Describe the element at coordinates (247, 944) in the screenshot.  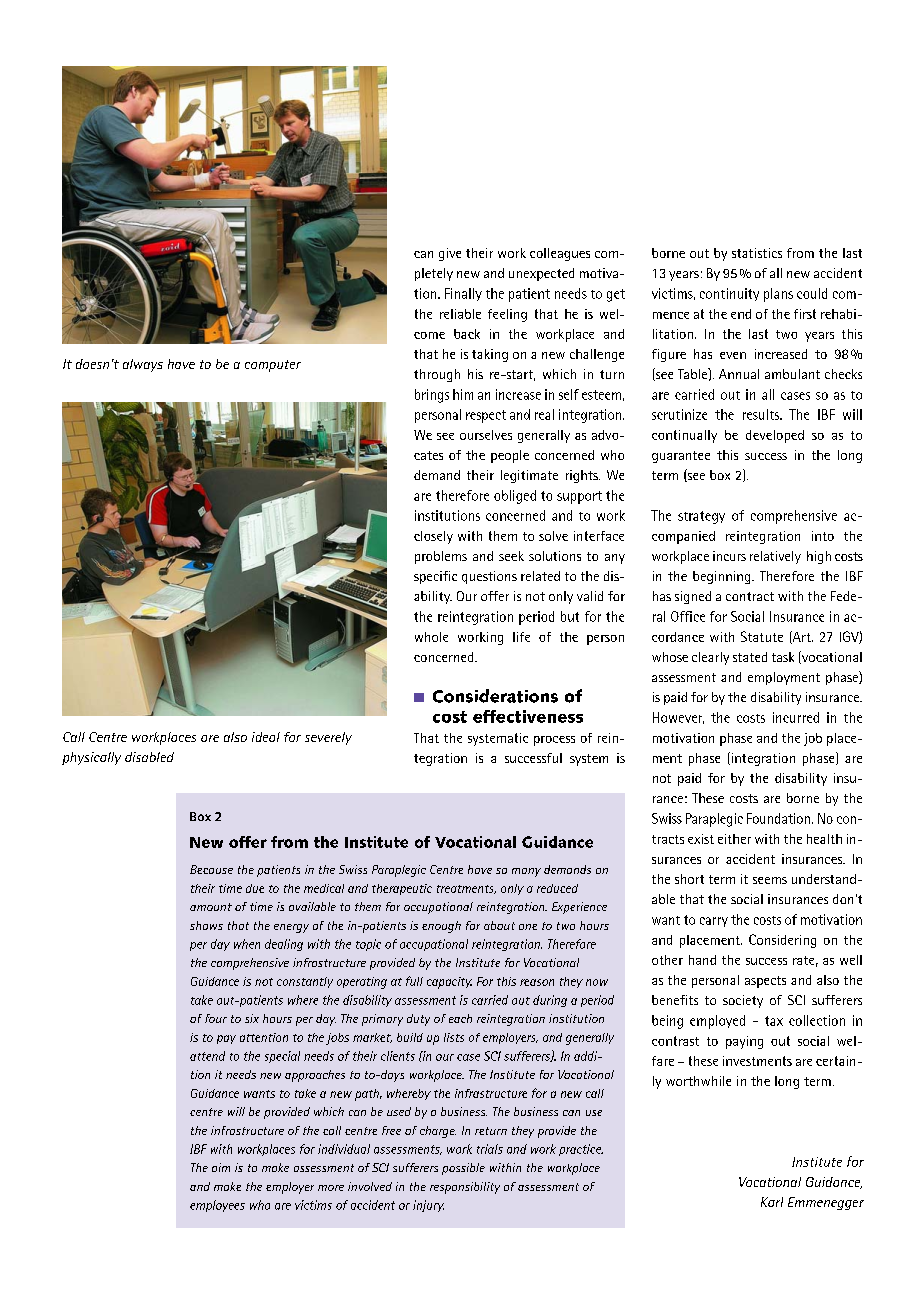
I see `when` at that location.
